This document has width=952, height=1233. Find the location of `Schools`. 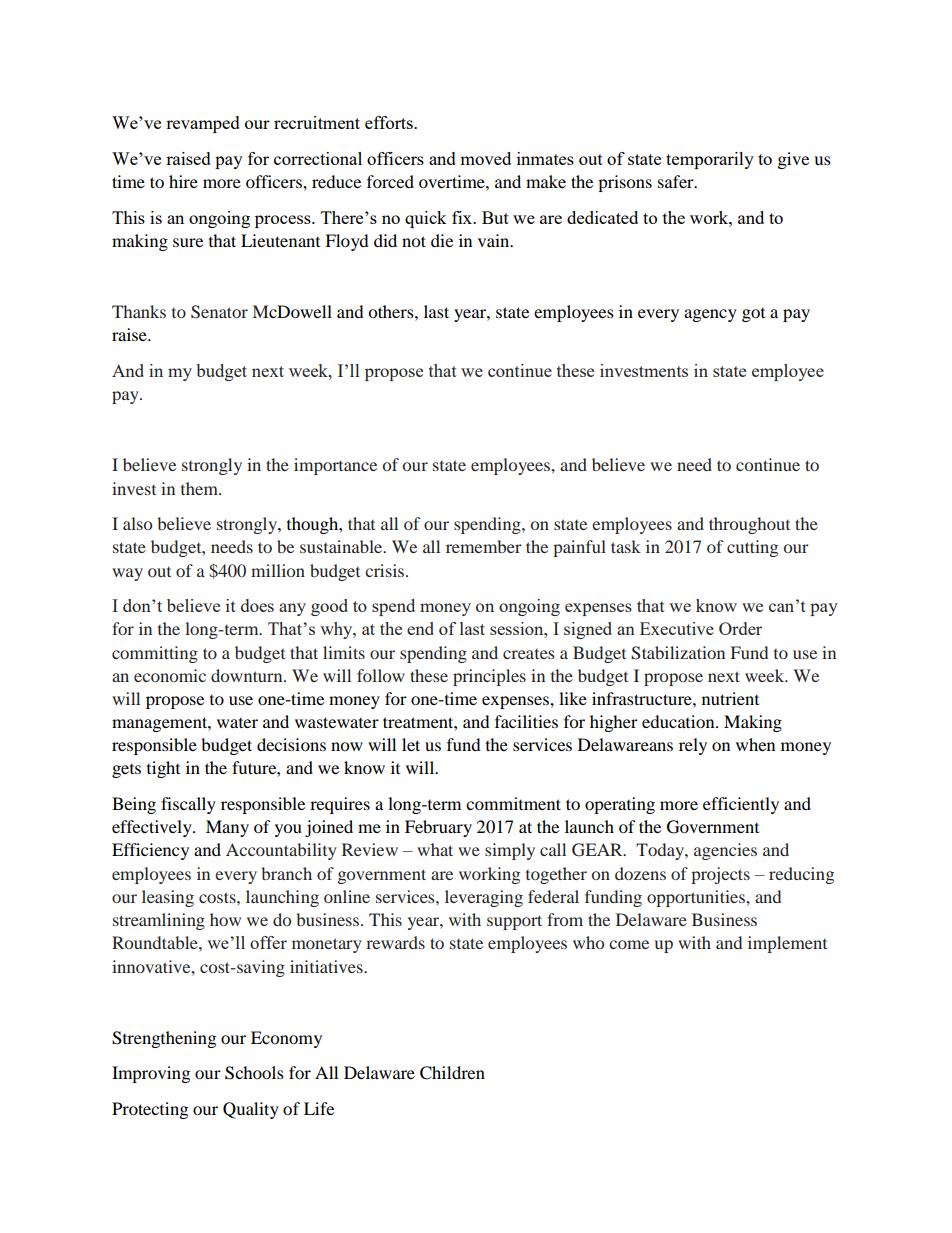

Schools is located at coordinates (254, 1073).
